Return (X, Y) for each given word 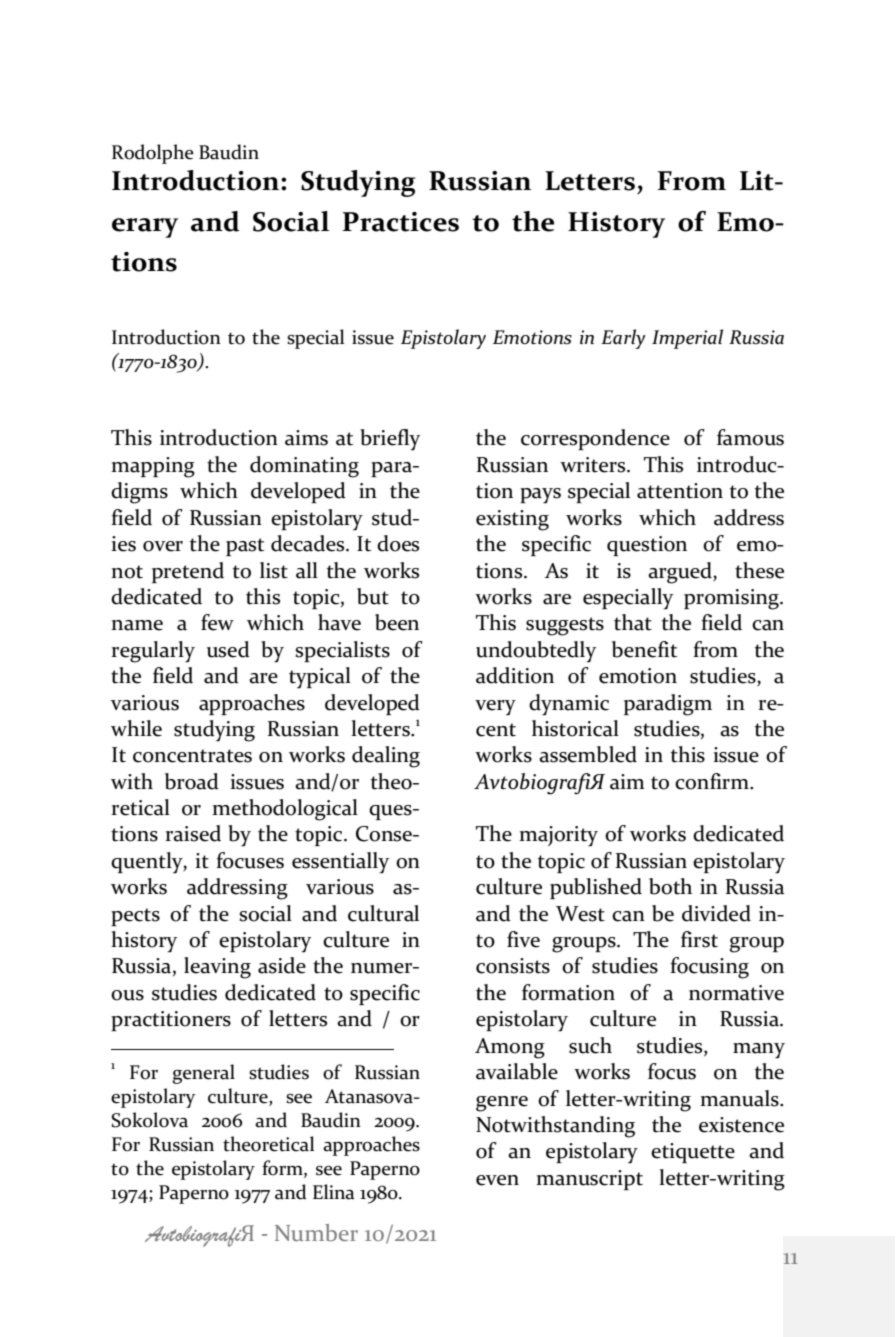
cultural (383, 913)
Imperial (687, 339)
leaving (217, 968)
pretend (188, 572)
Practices (401, 222)
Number (316, 1232)
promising (732, 599)
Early (623, 339)
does (398, 543)
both (670, 886)
